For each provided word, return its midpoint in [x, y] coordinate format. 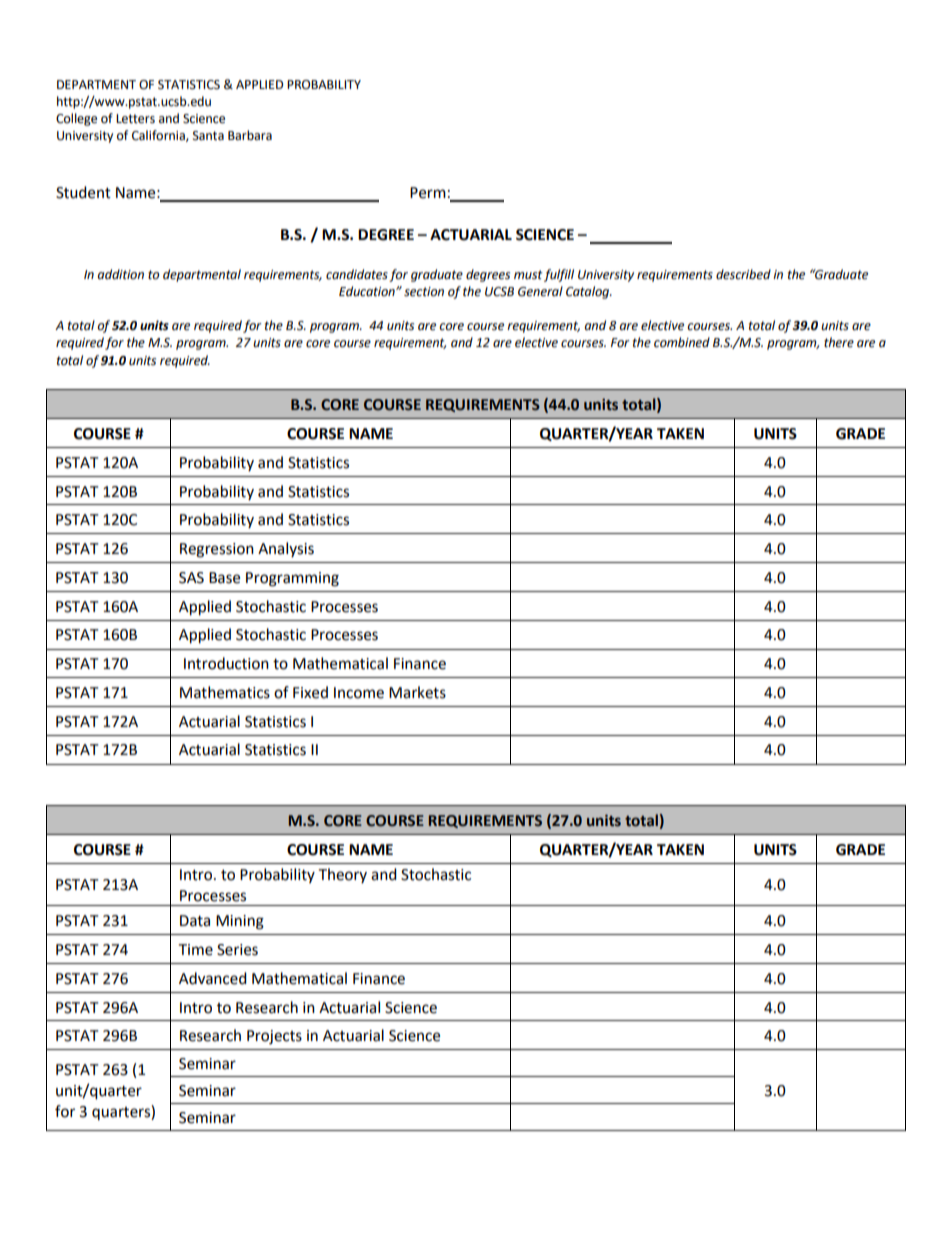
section [424, 292]
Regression [217, 550]
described [743, 274]
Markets [417, 692]
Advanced [213, 978]
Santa [208, 136]
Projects [274, 1037]
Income [359, 693]
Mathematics [225, 692]
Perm [428, 193]
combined [682, 342]
